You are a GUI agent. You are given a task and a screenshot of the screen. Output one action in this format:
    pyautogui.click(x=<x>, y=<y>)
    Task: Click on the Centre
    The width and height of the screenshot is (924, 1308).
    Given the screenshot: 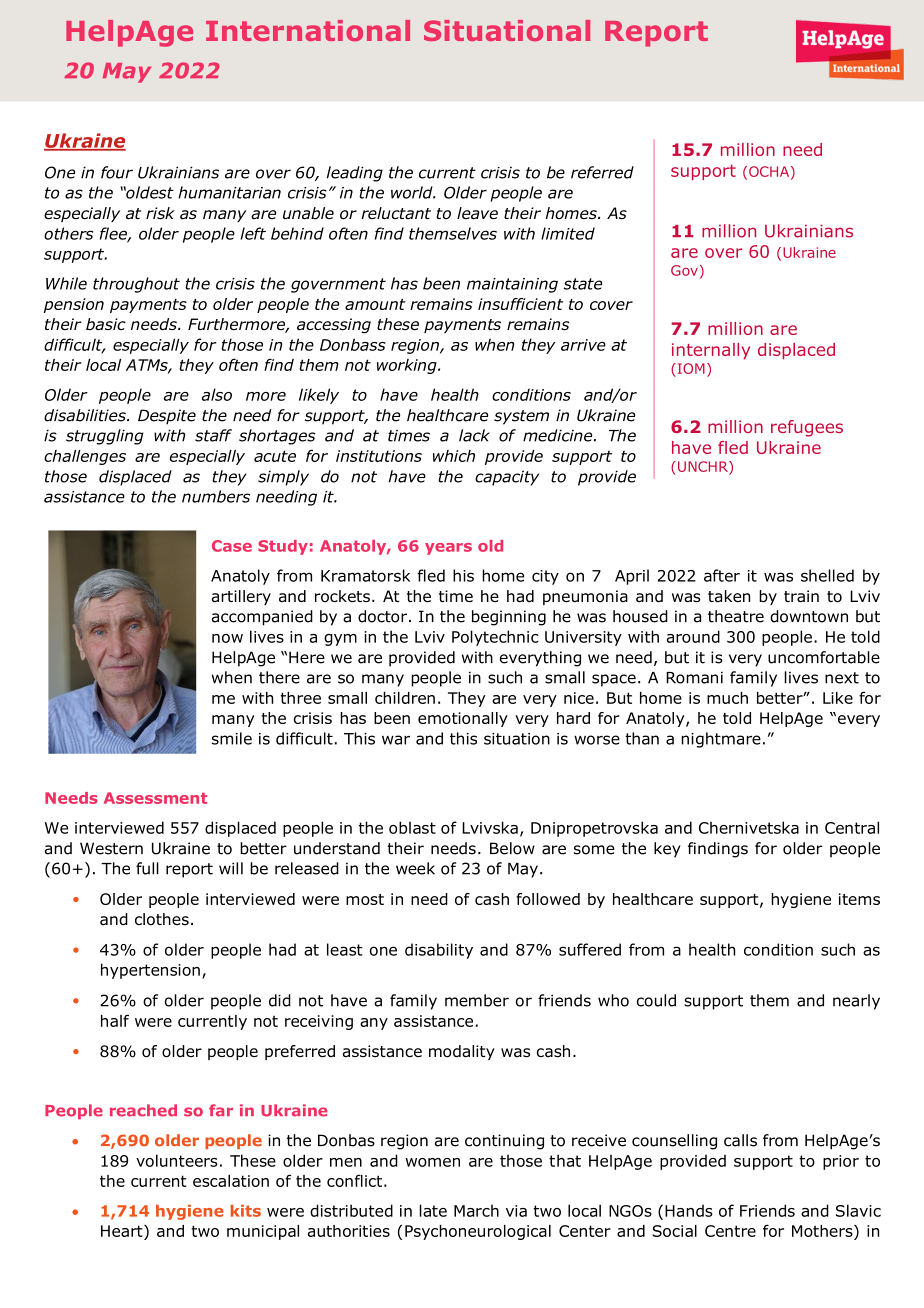 What is the action you would take?
    pyautogui.click(x=730, y=1231)
